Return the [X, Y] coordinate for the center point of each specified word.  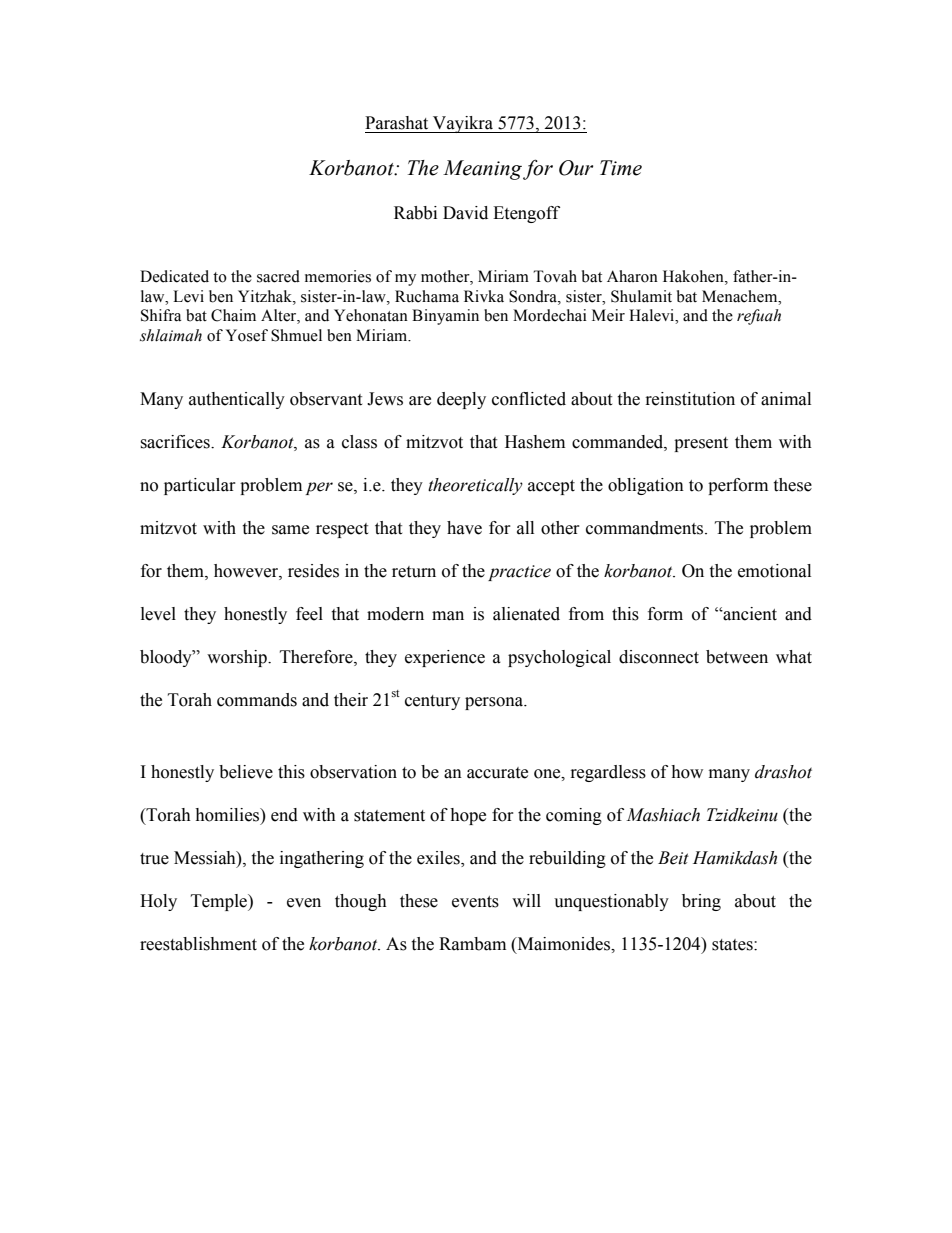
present [701, 444]
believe [246, 772]
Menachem [741, 296]
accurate [497, 773]
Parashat [396, 123]
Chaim [233, 315]
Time [621, 168]
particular [200, 486]
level [158, 614]
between [737, 657]
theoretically [475, 486]
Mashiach [663, 815]
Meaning [482, 170]
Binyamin [445, 317]
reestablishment [198, 944]
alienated [526, 614]
